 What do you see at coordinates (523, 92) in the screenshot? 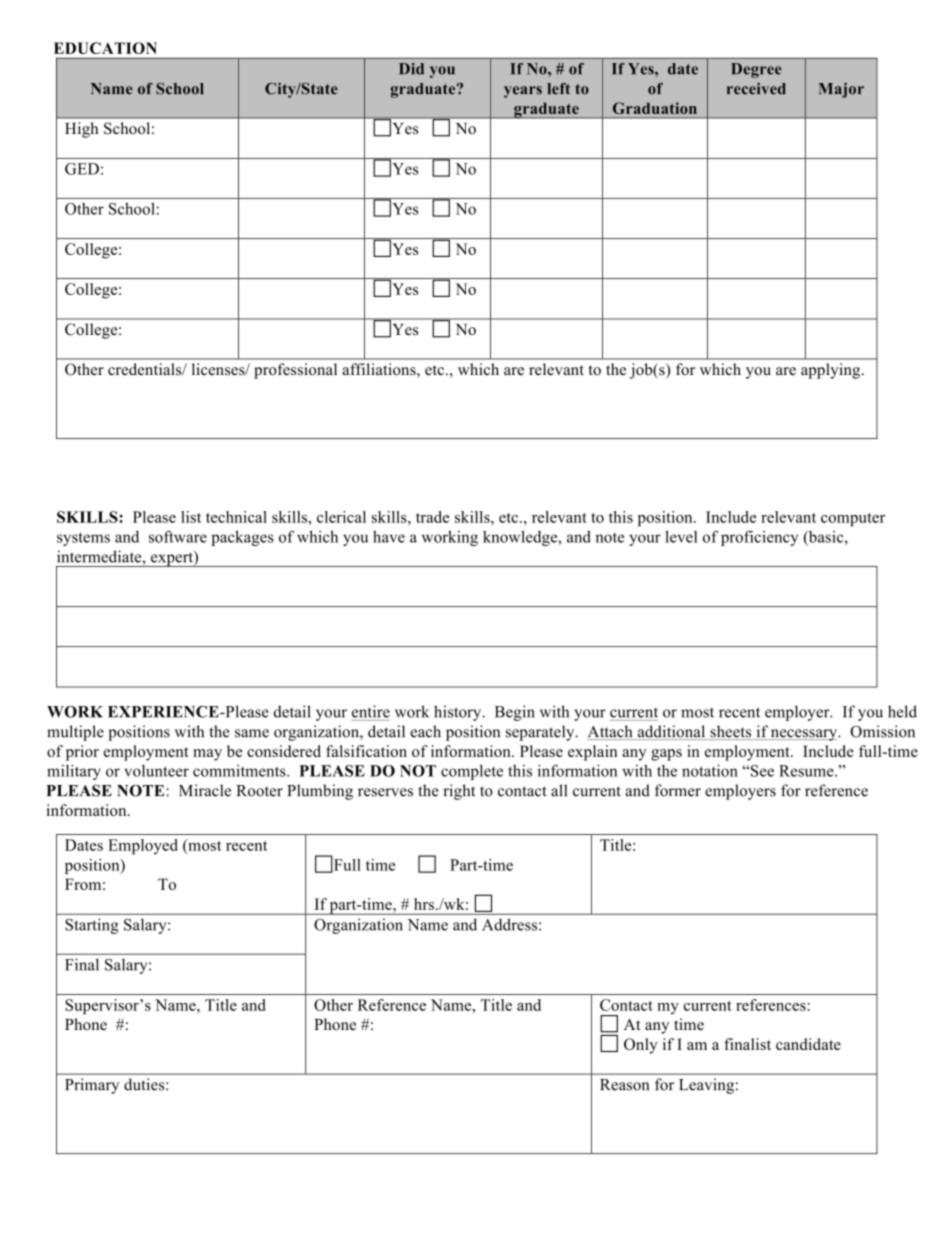
I see `years` at bounding box center [523, 92].
